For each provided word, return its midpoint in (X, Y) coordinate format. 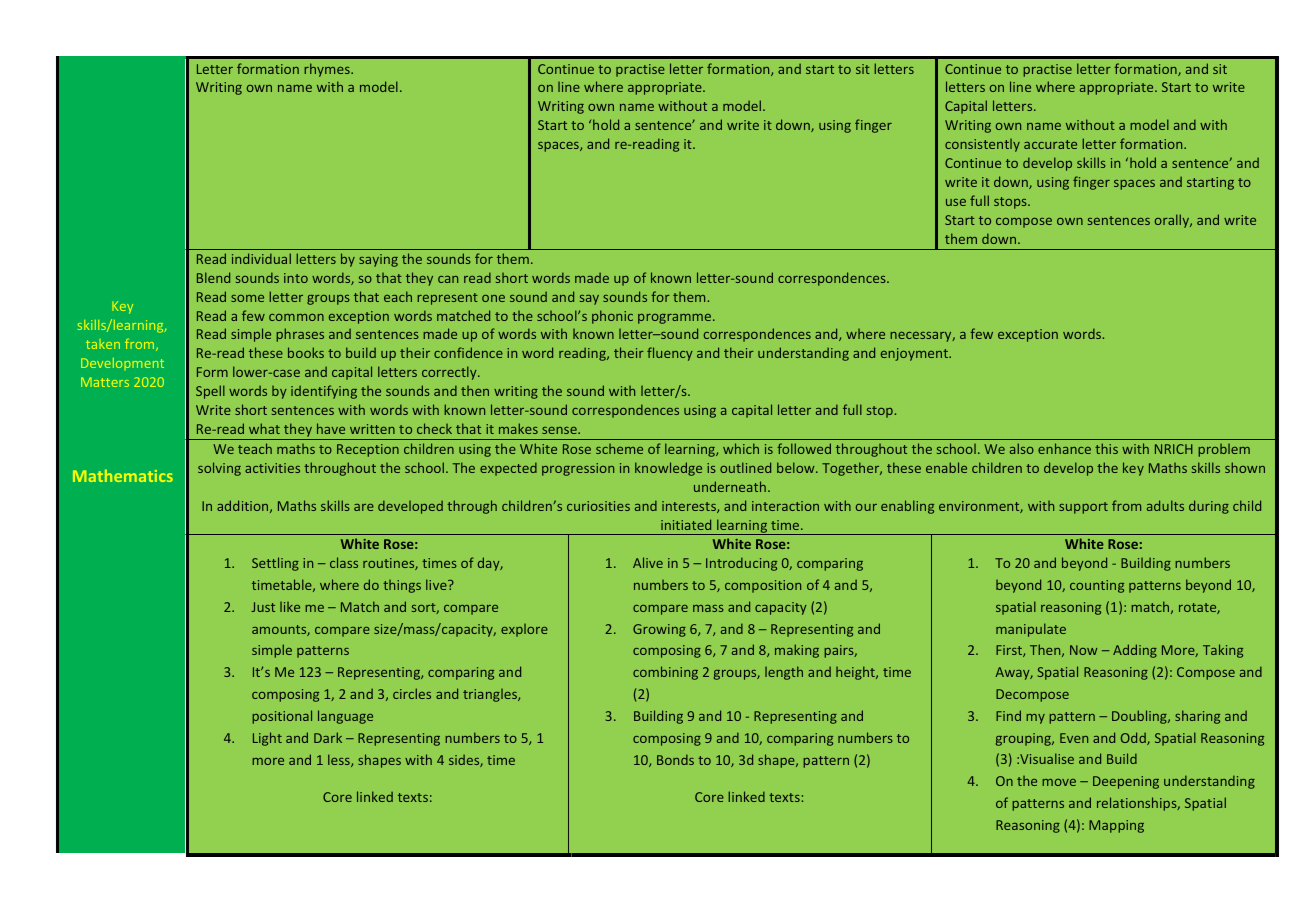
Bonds (675, 759)
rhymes (328, 70)
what (264, 428)
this (1106, 448)
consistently (982, 145)
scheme (619, 449)
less (340, 760)
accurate (1050, 144)
